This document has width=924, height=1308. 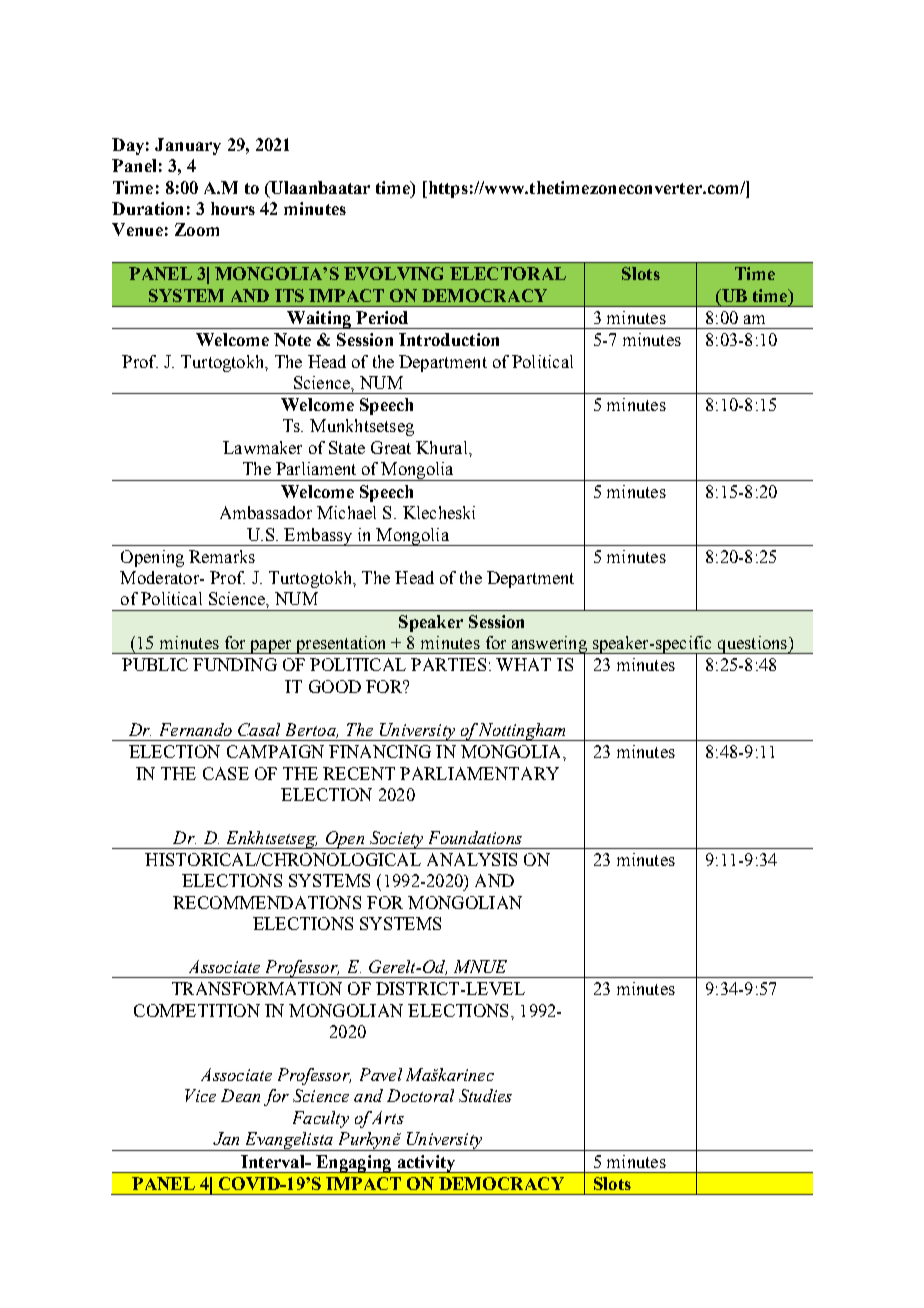 I want to click on questions, so click(x=753, y=645).
